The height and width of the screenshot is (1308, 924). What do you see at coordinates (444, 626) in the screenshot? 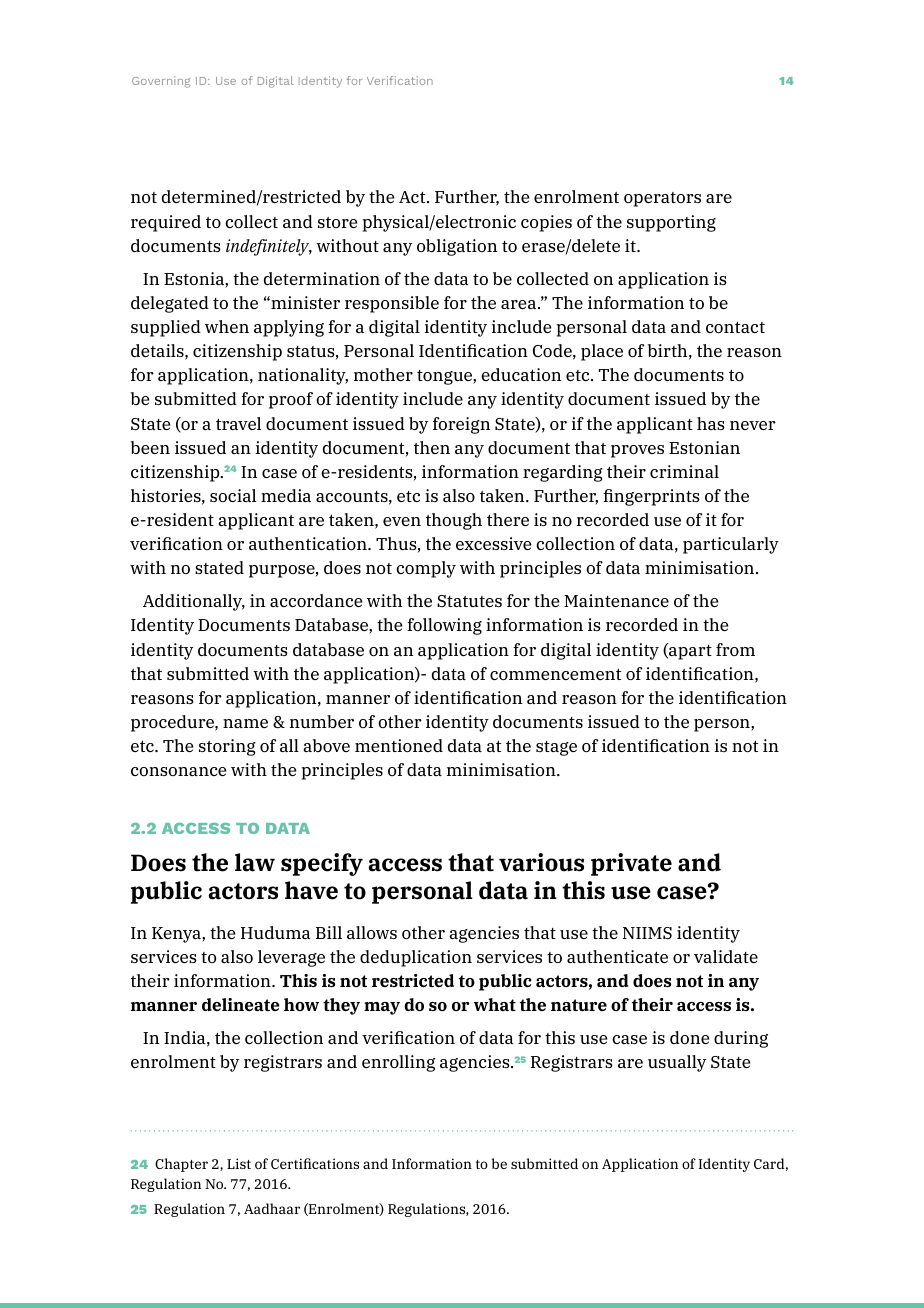
I see `following` at bounding box center [444, 626].
